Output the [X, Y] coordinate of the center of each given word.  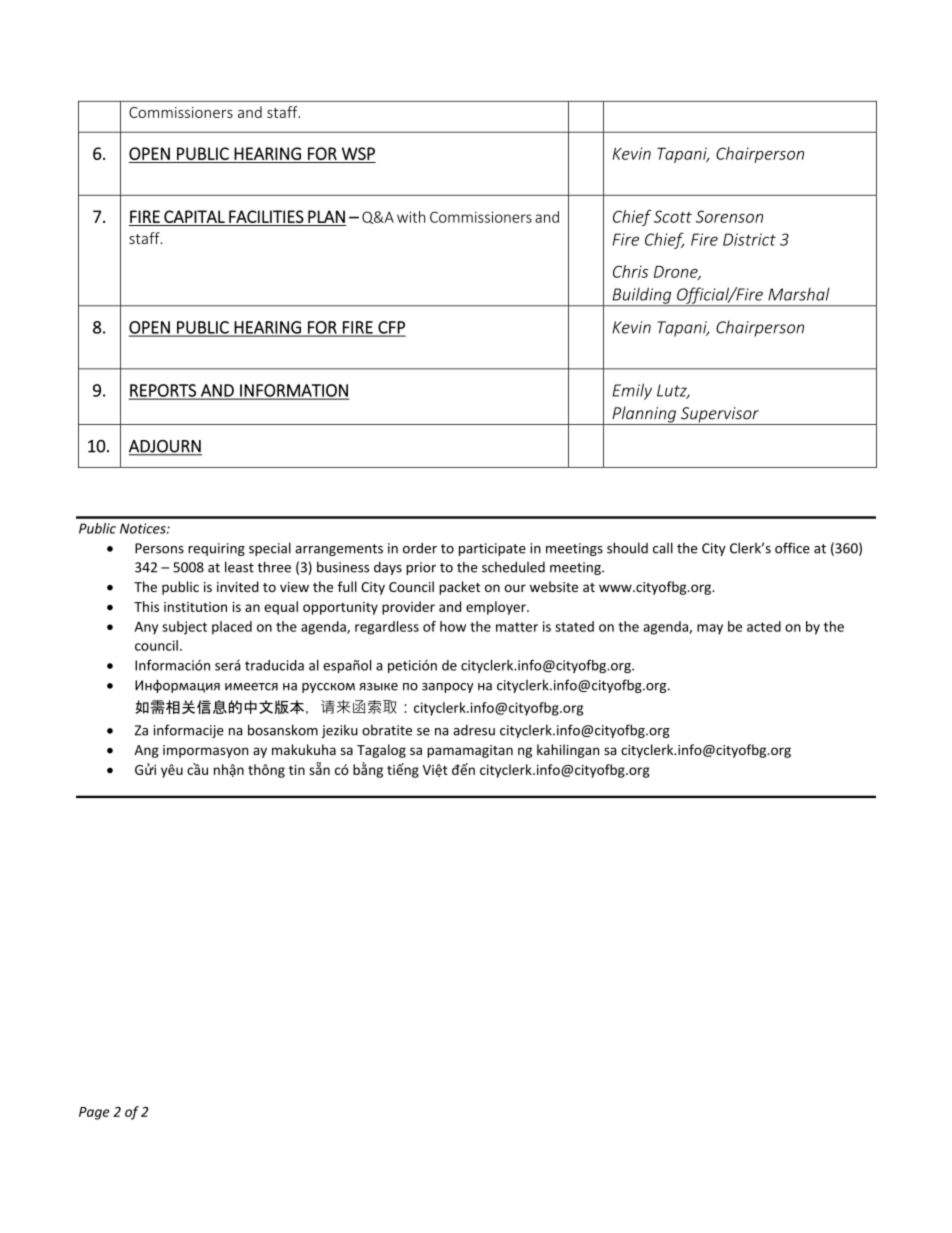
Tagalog [381, 751]
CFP [391, 328]
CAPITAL [194, 216]
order [420, 548]
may [710, 629]
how [453, 626]
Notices [144, 528]
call [663, 548]
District [749, 239]
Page [94, 1113]
